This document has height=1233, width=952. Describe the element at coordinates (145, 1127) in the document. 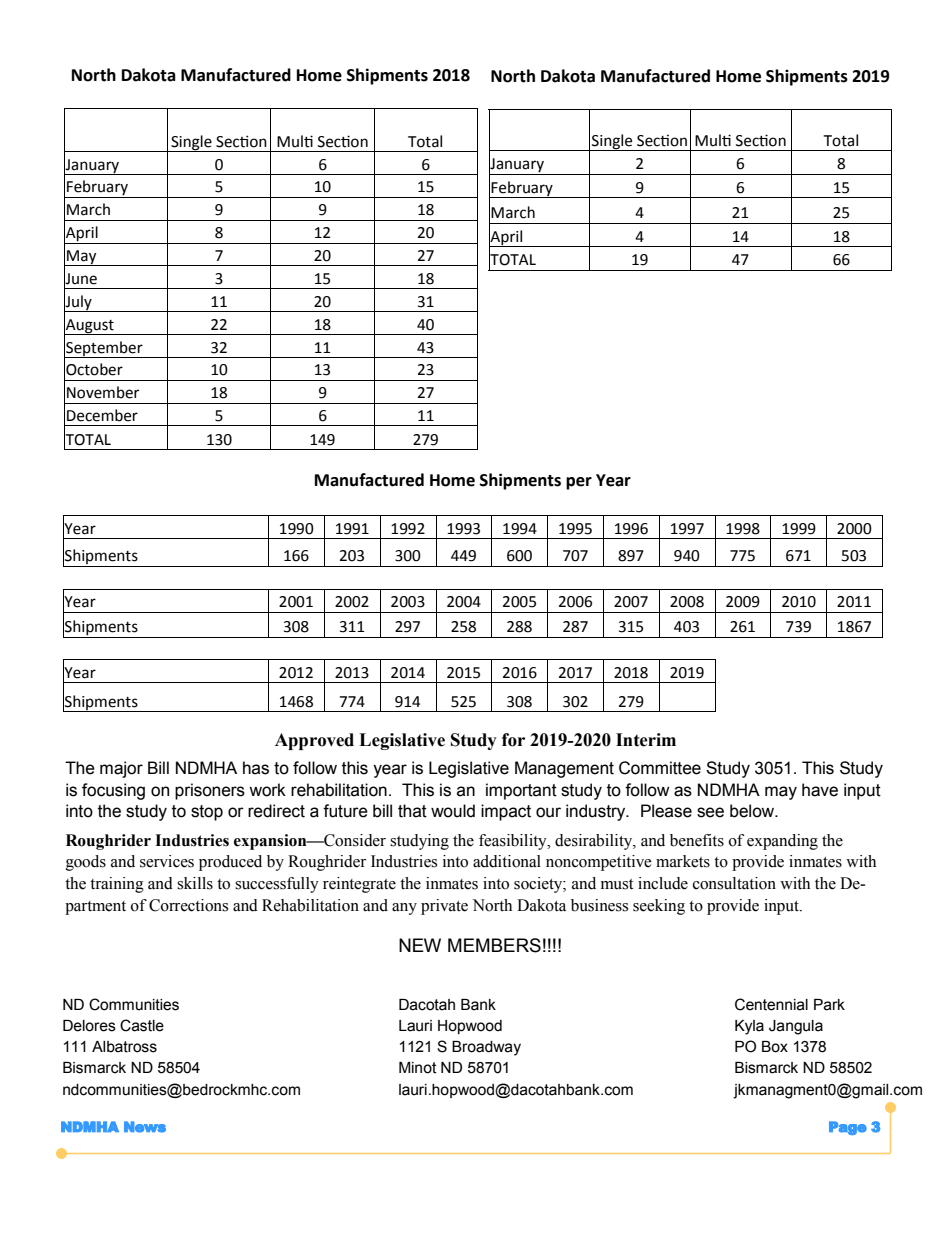

I see `News` at that location.
